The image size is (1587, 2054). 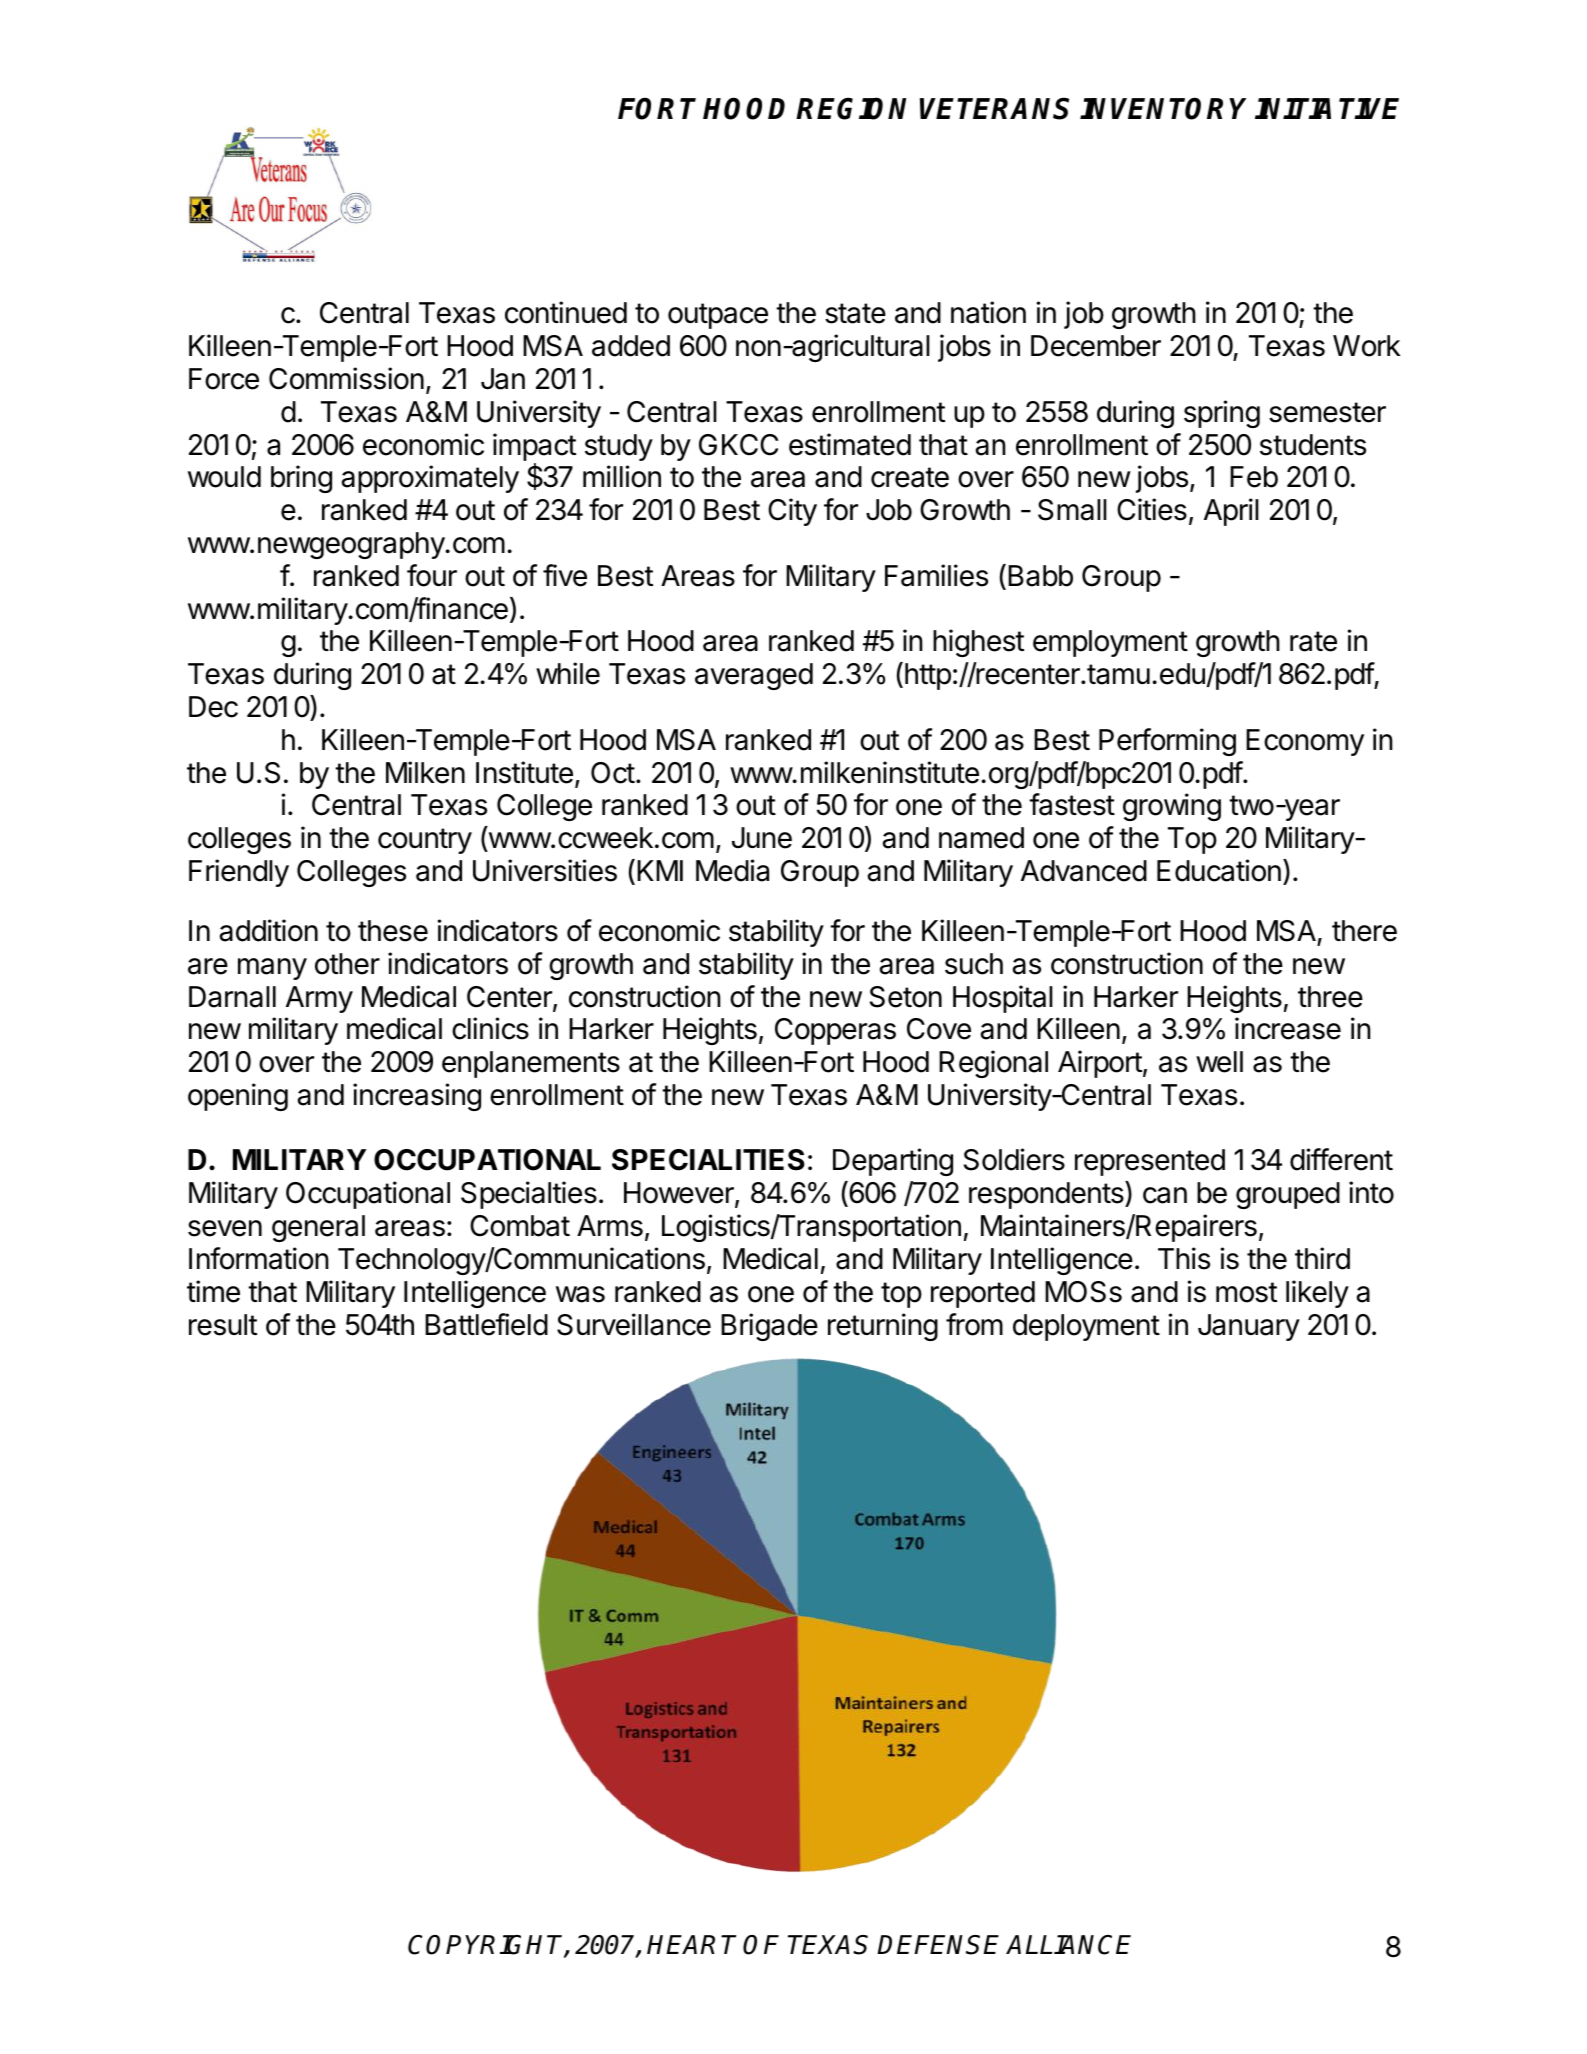 I want to click on well, so click(x=1219, y=1062).
